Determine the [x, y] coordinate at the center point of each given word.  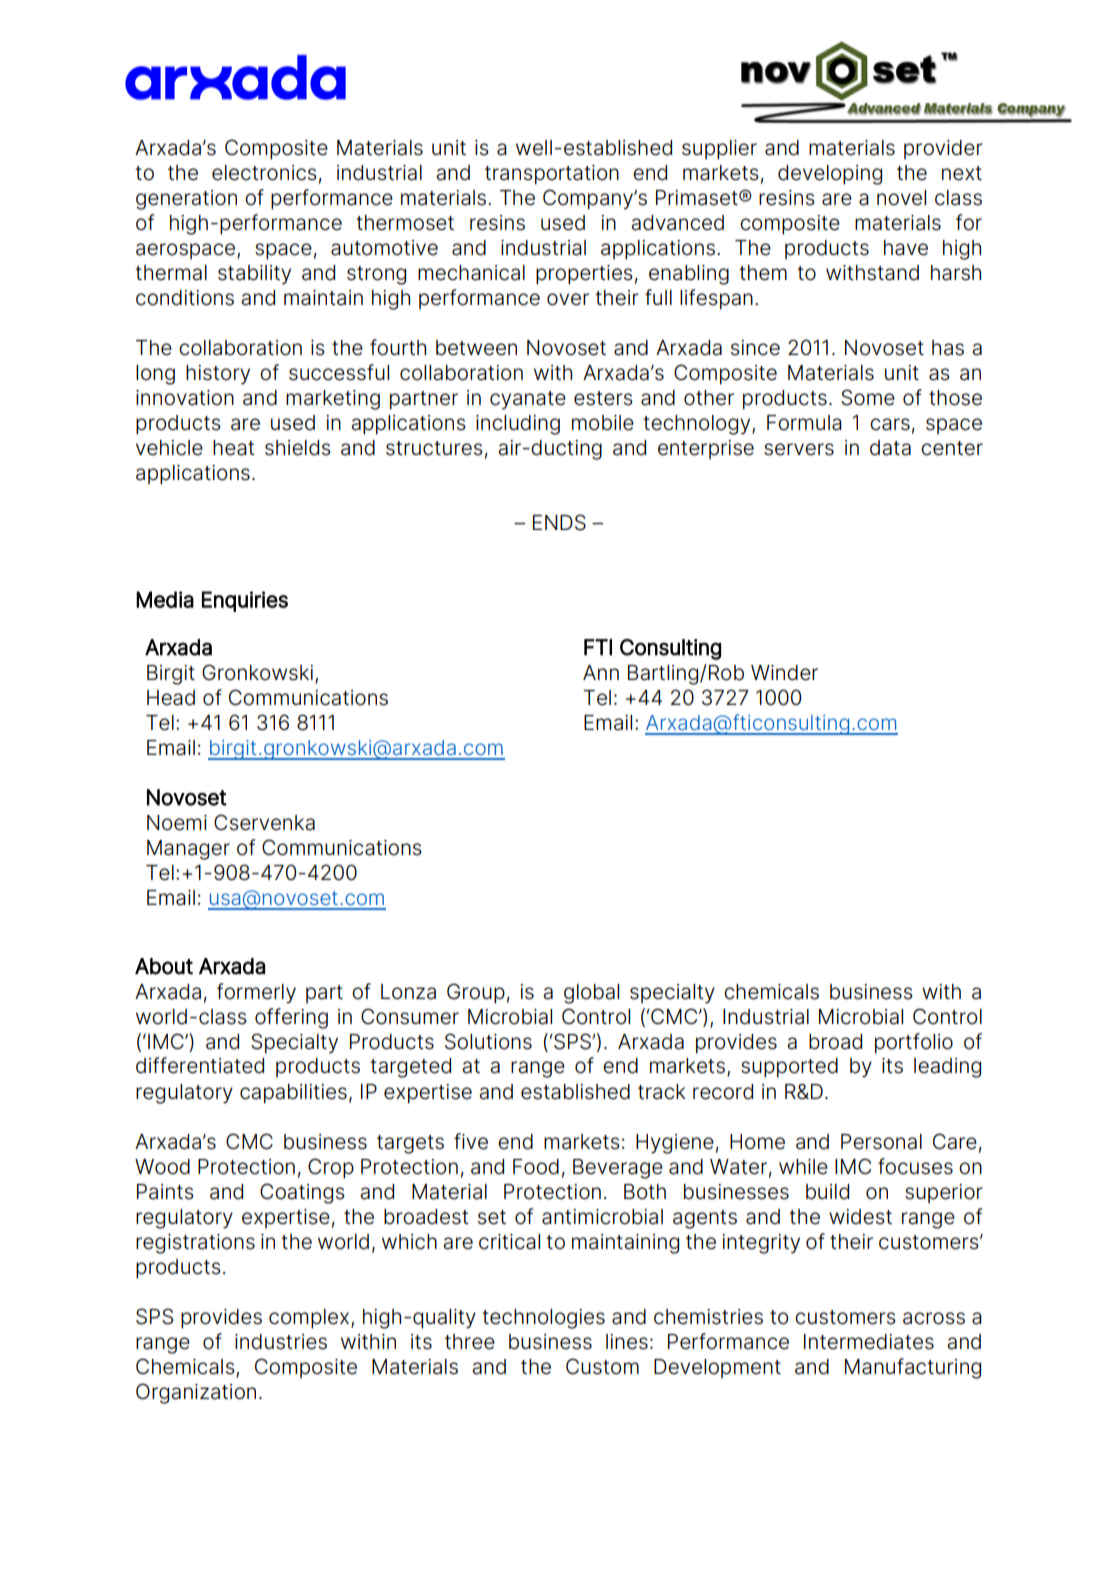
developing [830, 175]
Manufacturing [913, 1368]
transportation [552, 175]
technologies [543, 1319]
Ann [601, 672]
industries [281, 1342]
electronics [264, 173]
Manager [188, 850]
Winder [784, 673]
